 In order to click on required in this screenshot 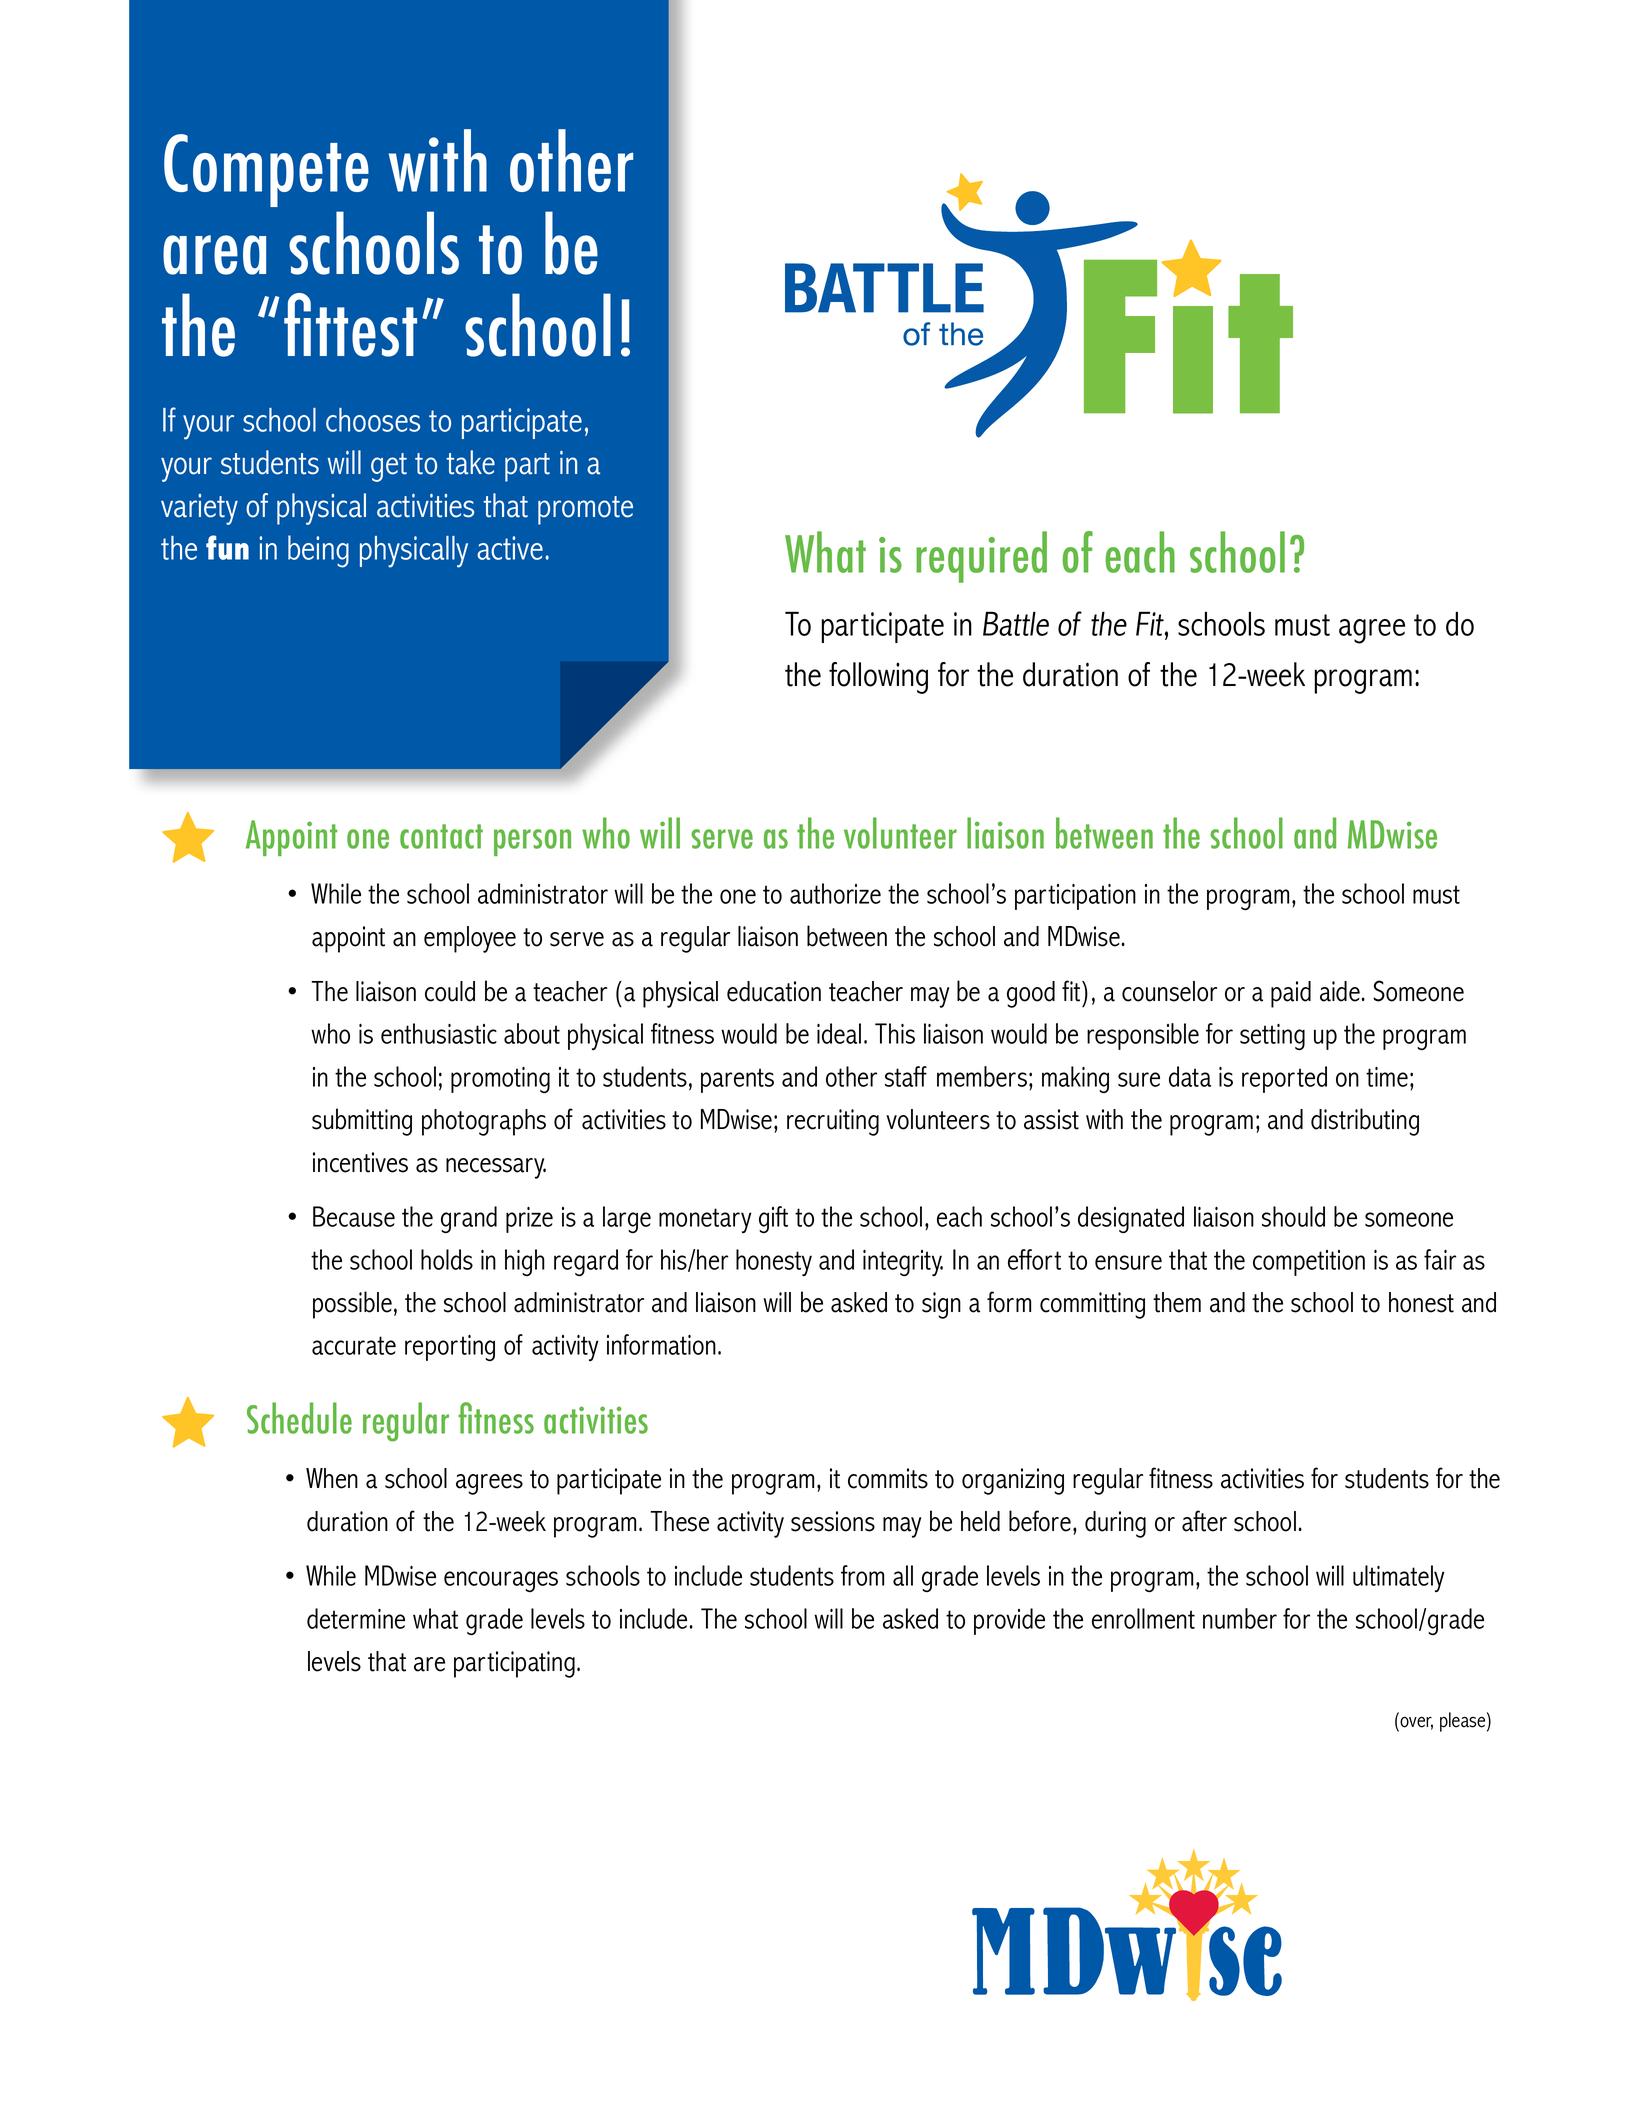, I will do `click(981, 557)`.
